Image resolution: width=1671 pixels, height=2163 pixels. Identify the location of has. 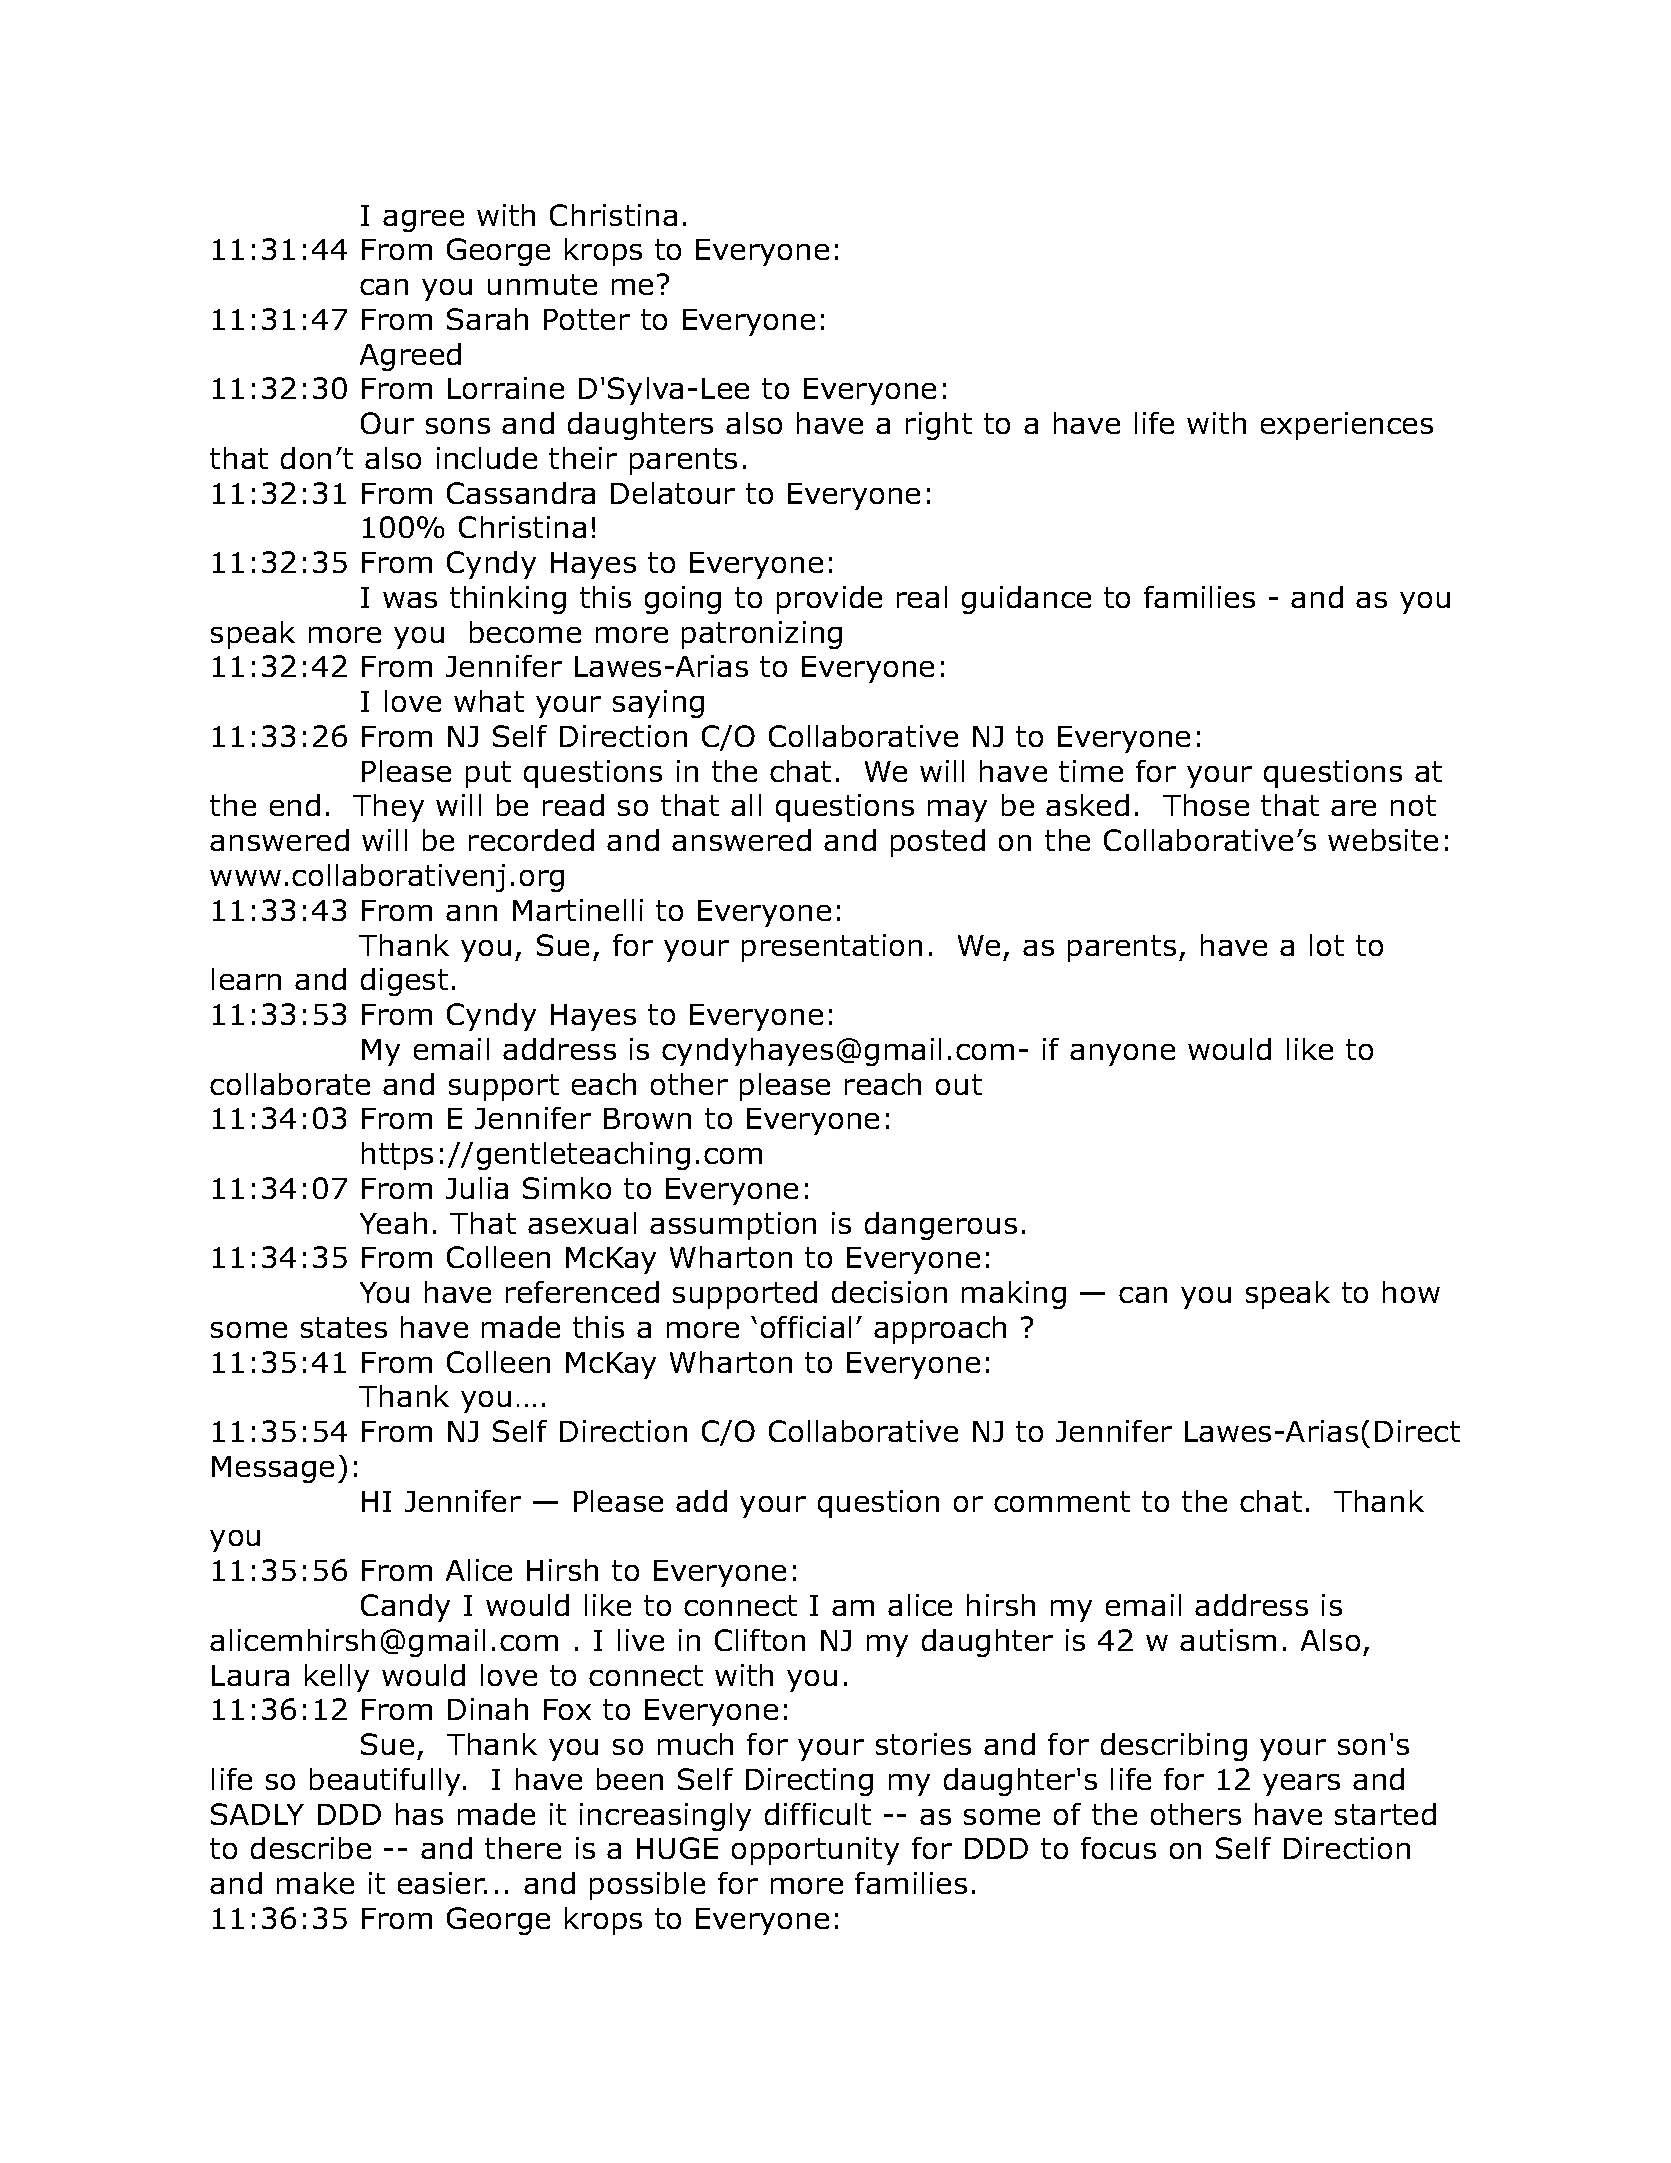
(419, 1814).
